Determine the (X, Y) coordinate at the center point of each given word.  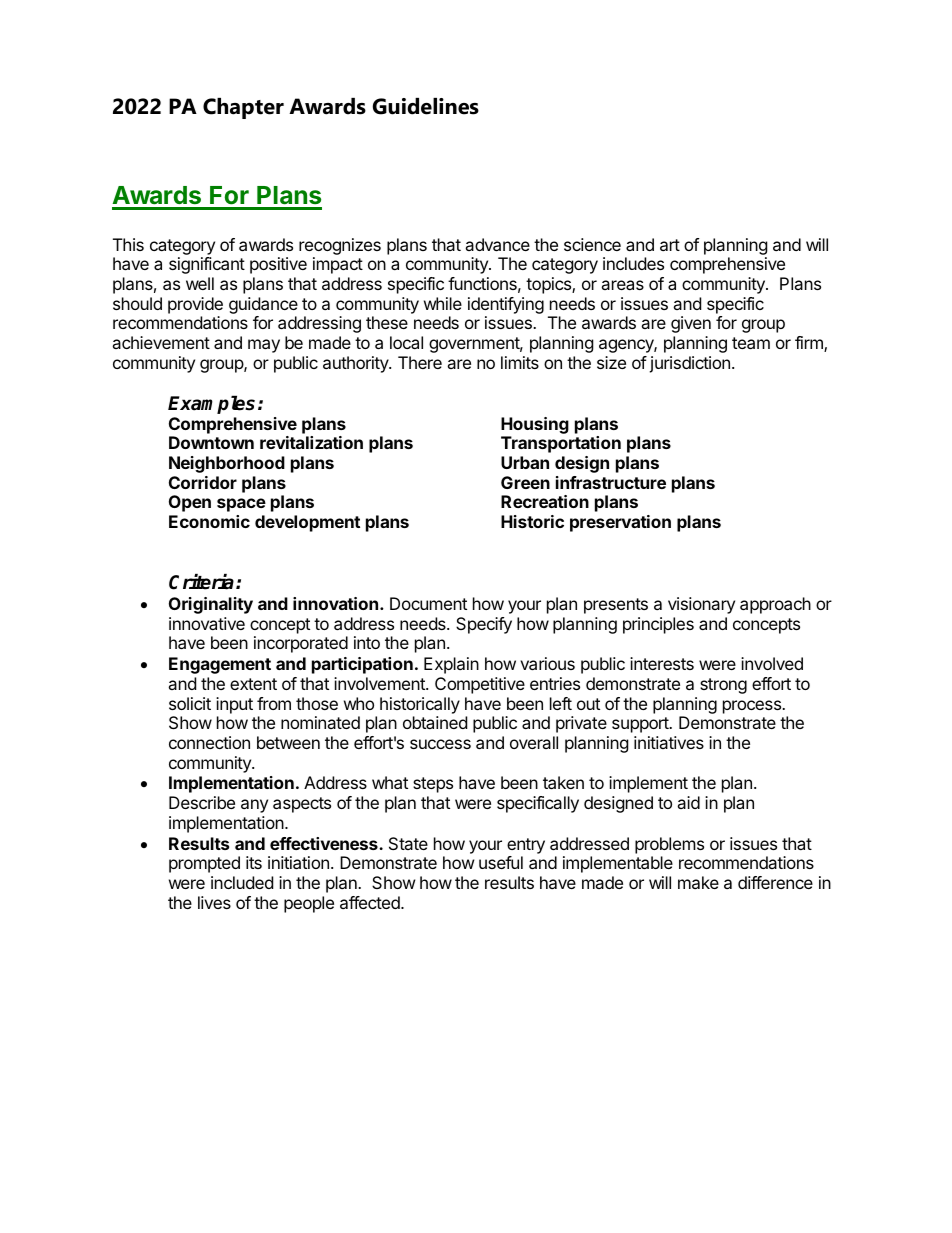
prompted (204, 864)
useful (501, 862)
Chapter (243, 108)
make (698, 882)
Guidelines (426, 106)
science (592, 244)
